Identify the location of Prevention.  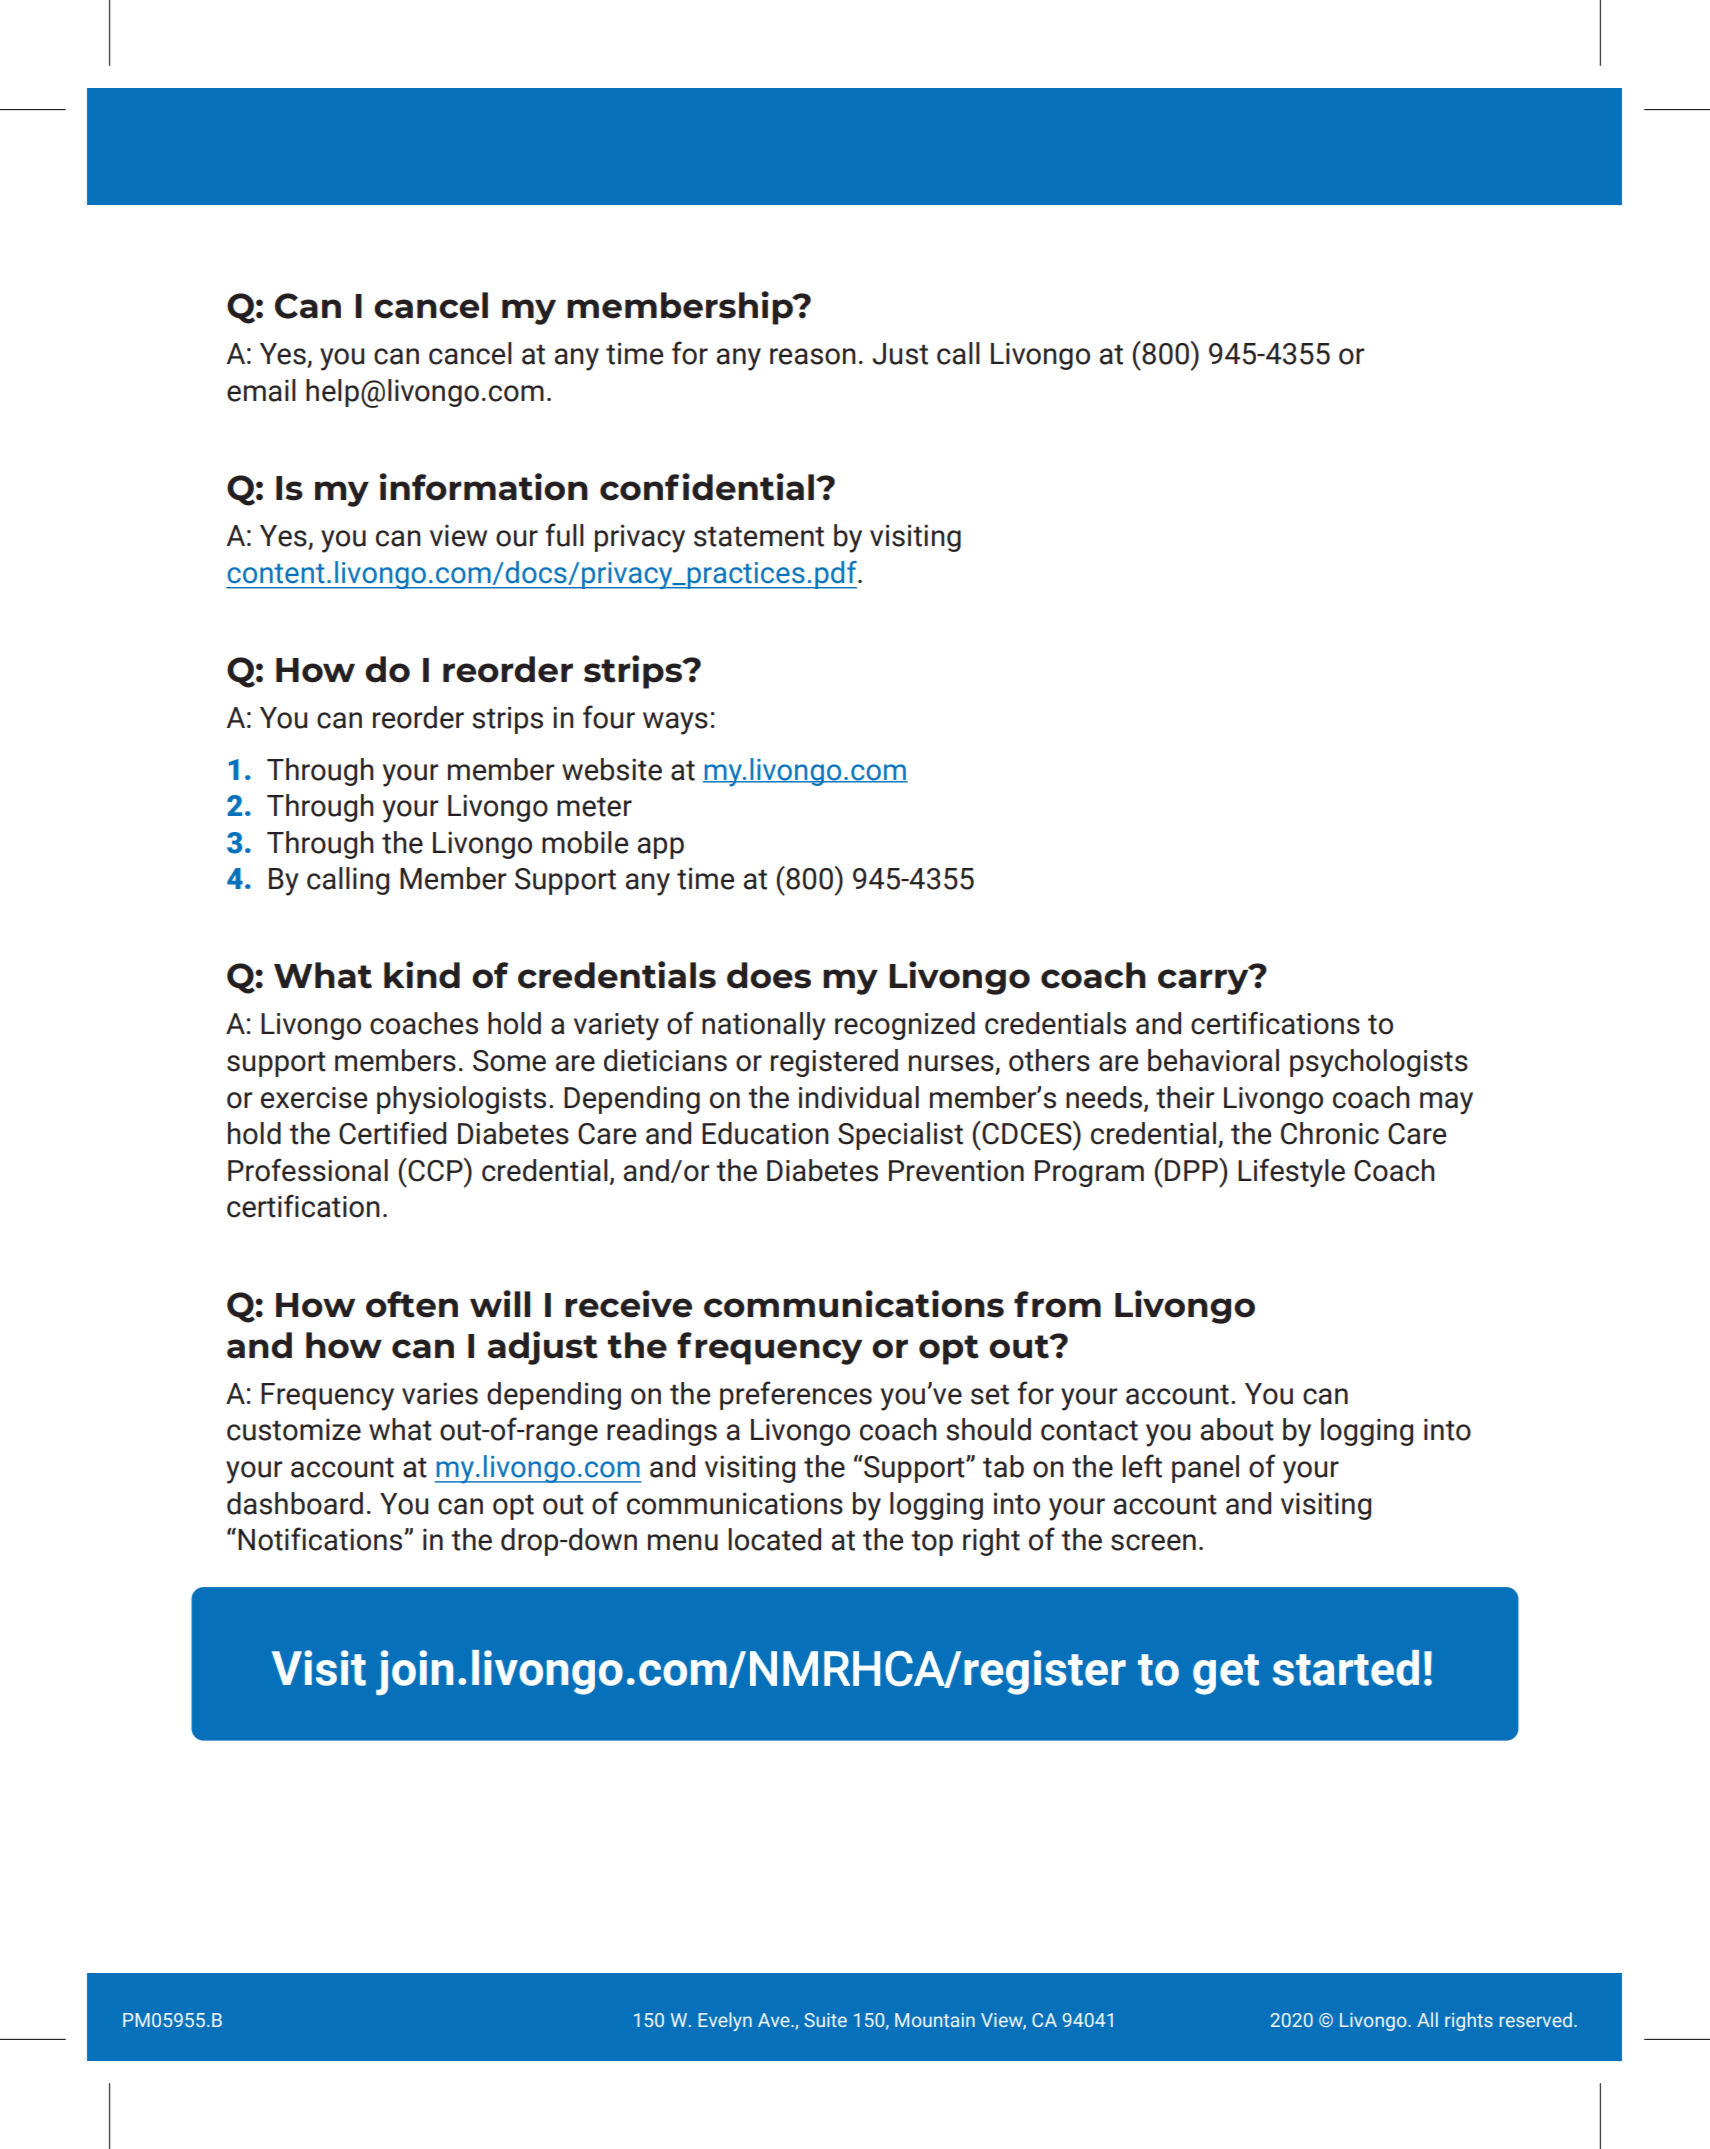
(956, 1171).
